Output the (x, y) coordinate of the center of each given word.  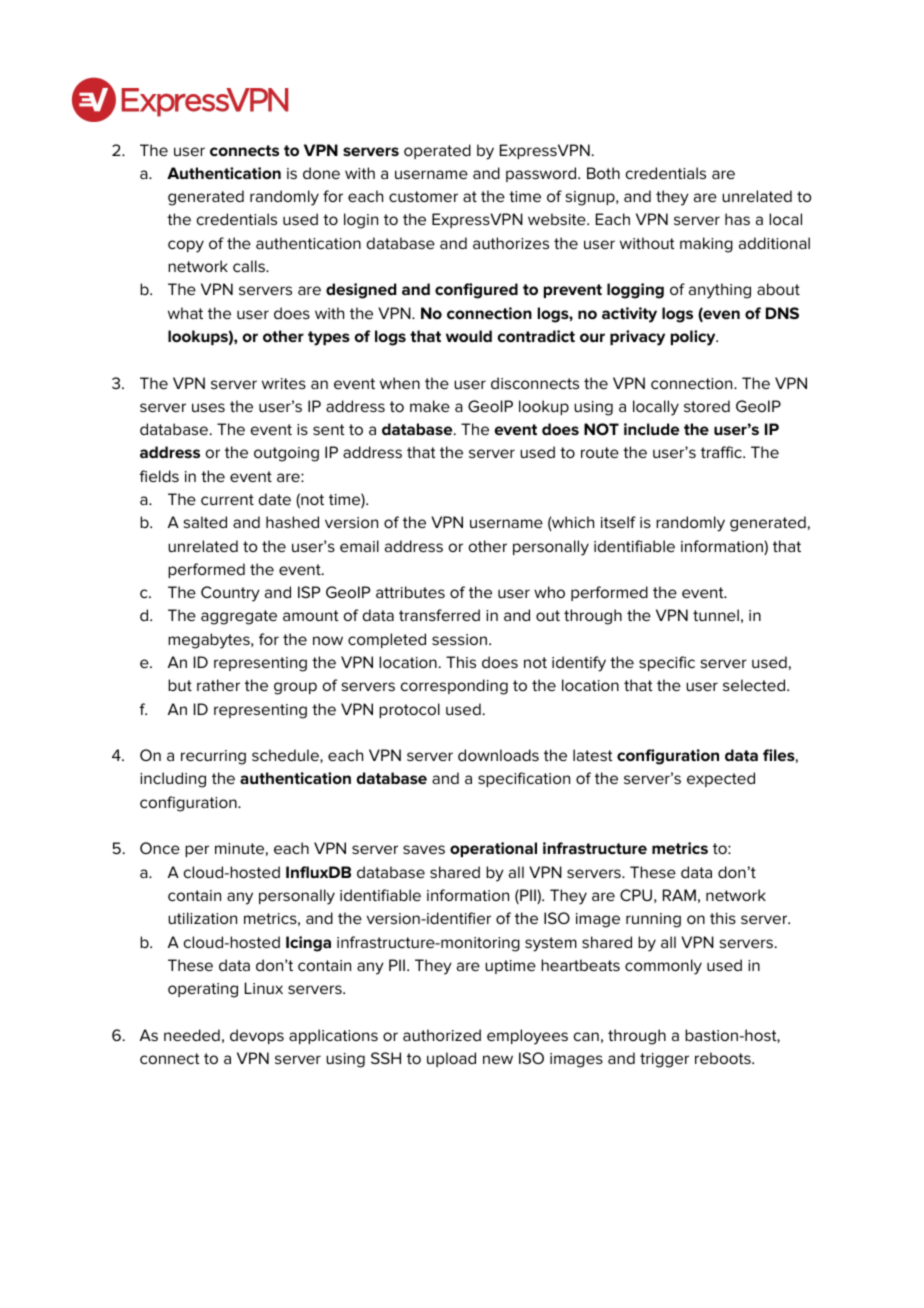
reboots (724, 1058)
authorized (442, 1035)
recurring (213, 757)
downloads (498, 755)
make (430, 406)
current (227, 499)
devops (257, 1036)
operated (437, 151)
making (706, 245)
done (321, 173)
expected (721, 779)
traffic (722, 452)
